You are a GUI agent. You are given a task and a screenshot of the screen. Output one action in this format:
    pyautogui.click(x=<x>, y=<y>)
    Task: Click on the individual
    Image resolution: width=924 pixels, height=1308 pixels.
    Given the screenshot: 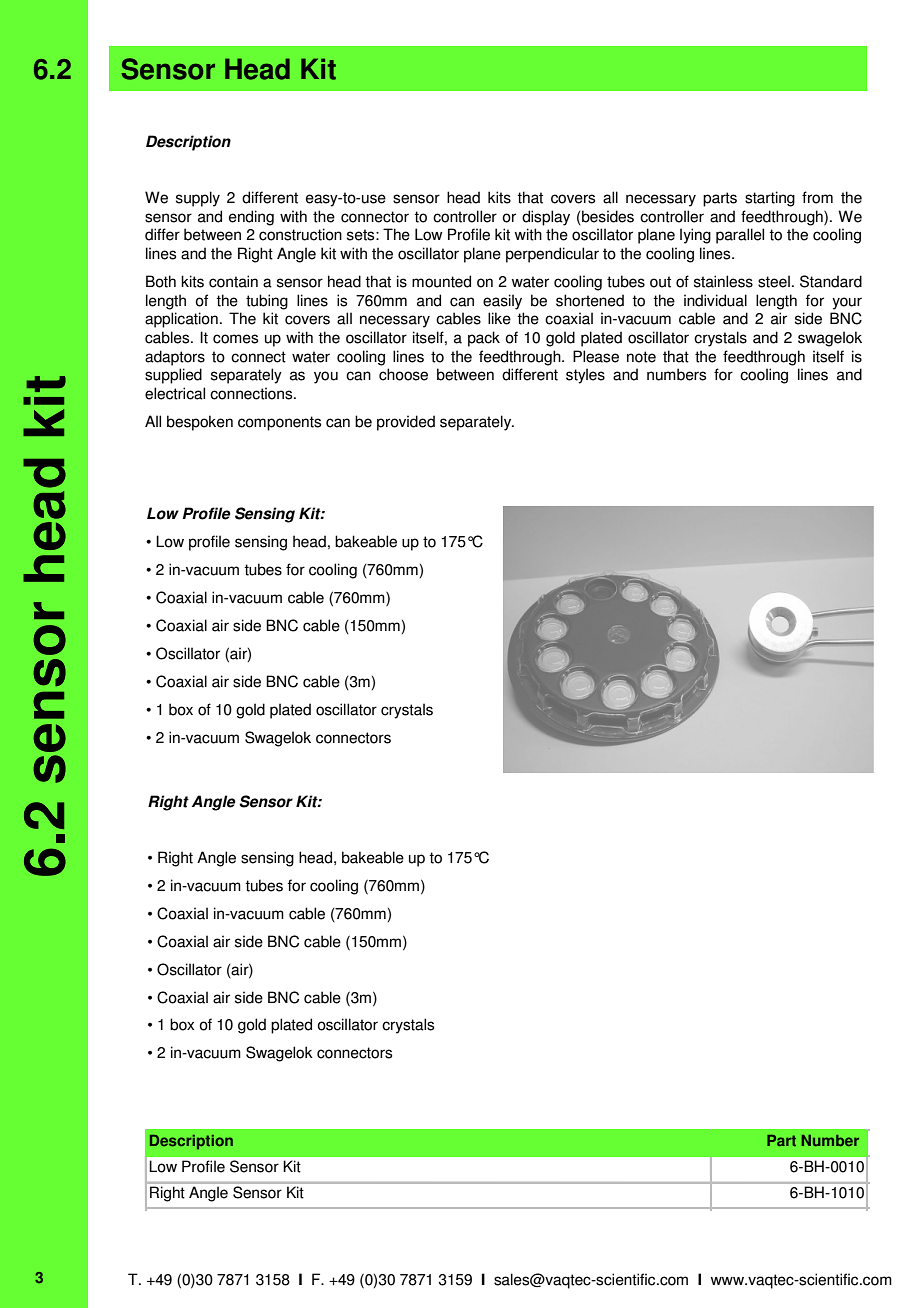 What is the action you would take?
    pyautogui.click(x=715, y=300)
